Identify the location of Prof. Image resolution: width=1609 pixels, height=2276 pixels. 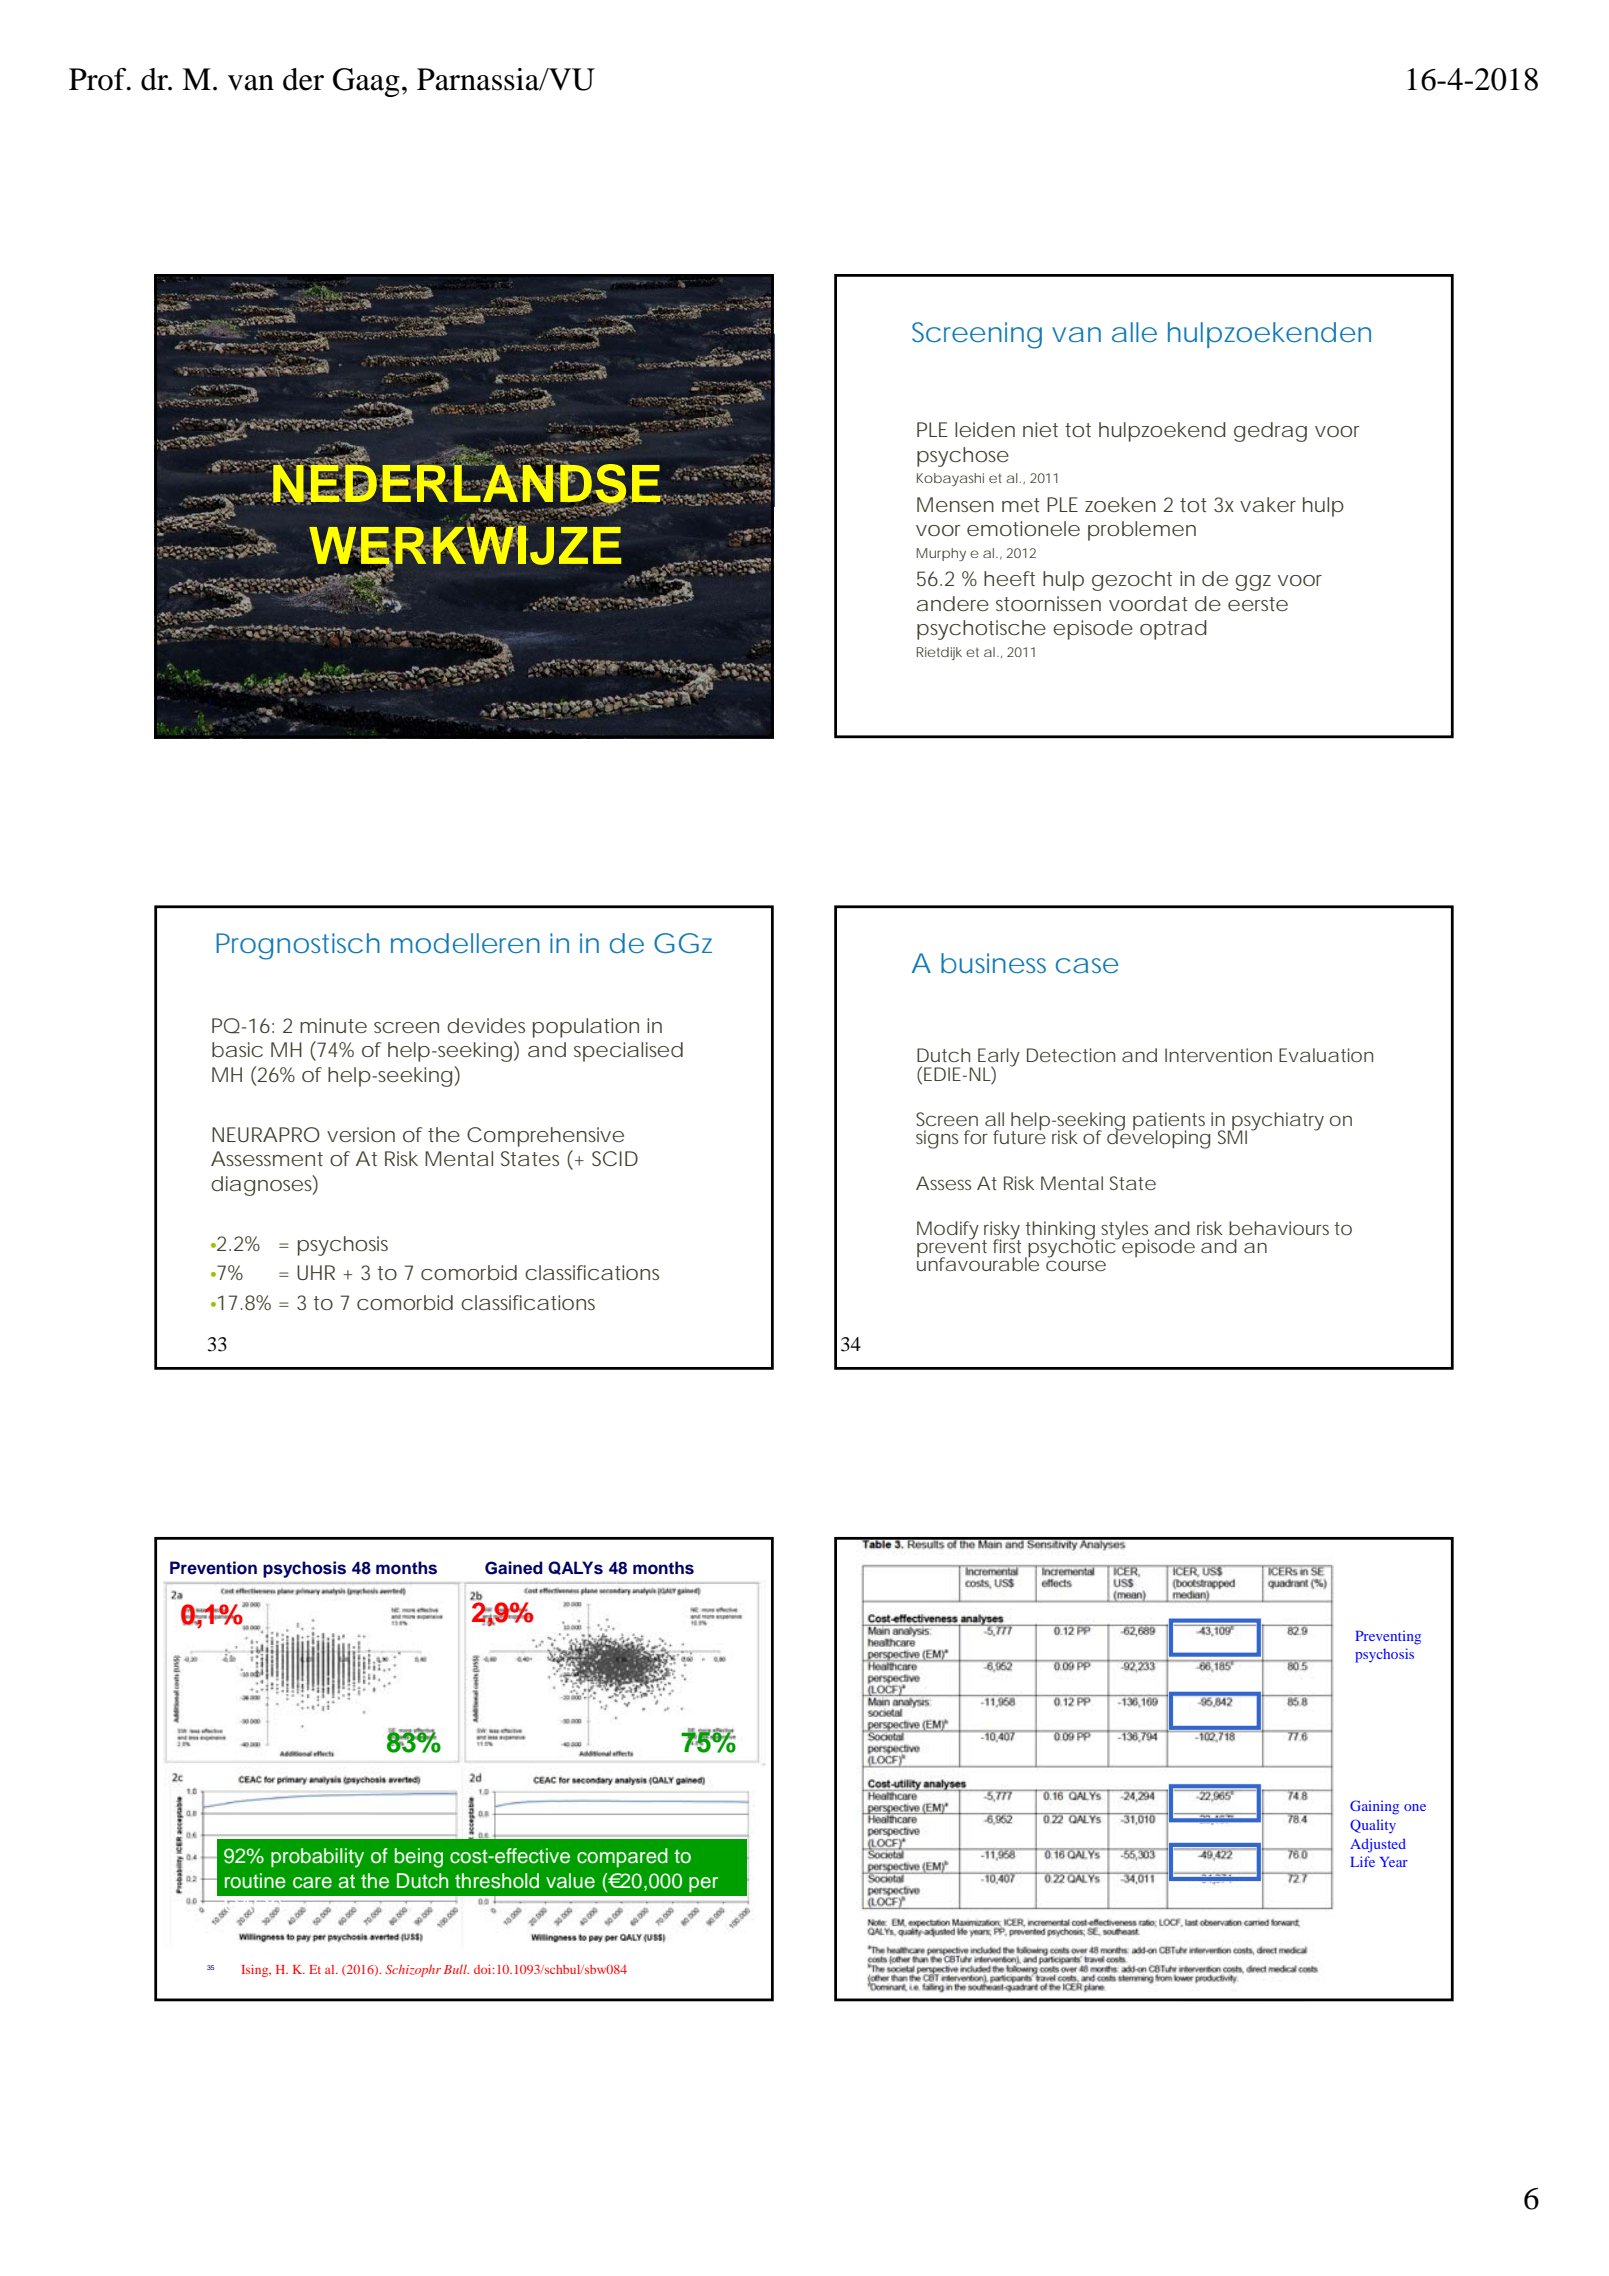
(99, 79).
